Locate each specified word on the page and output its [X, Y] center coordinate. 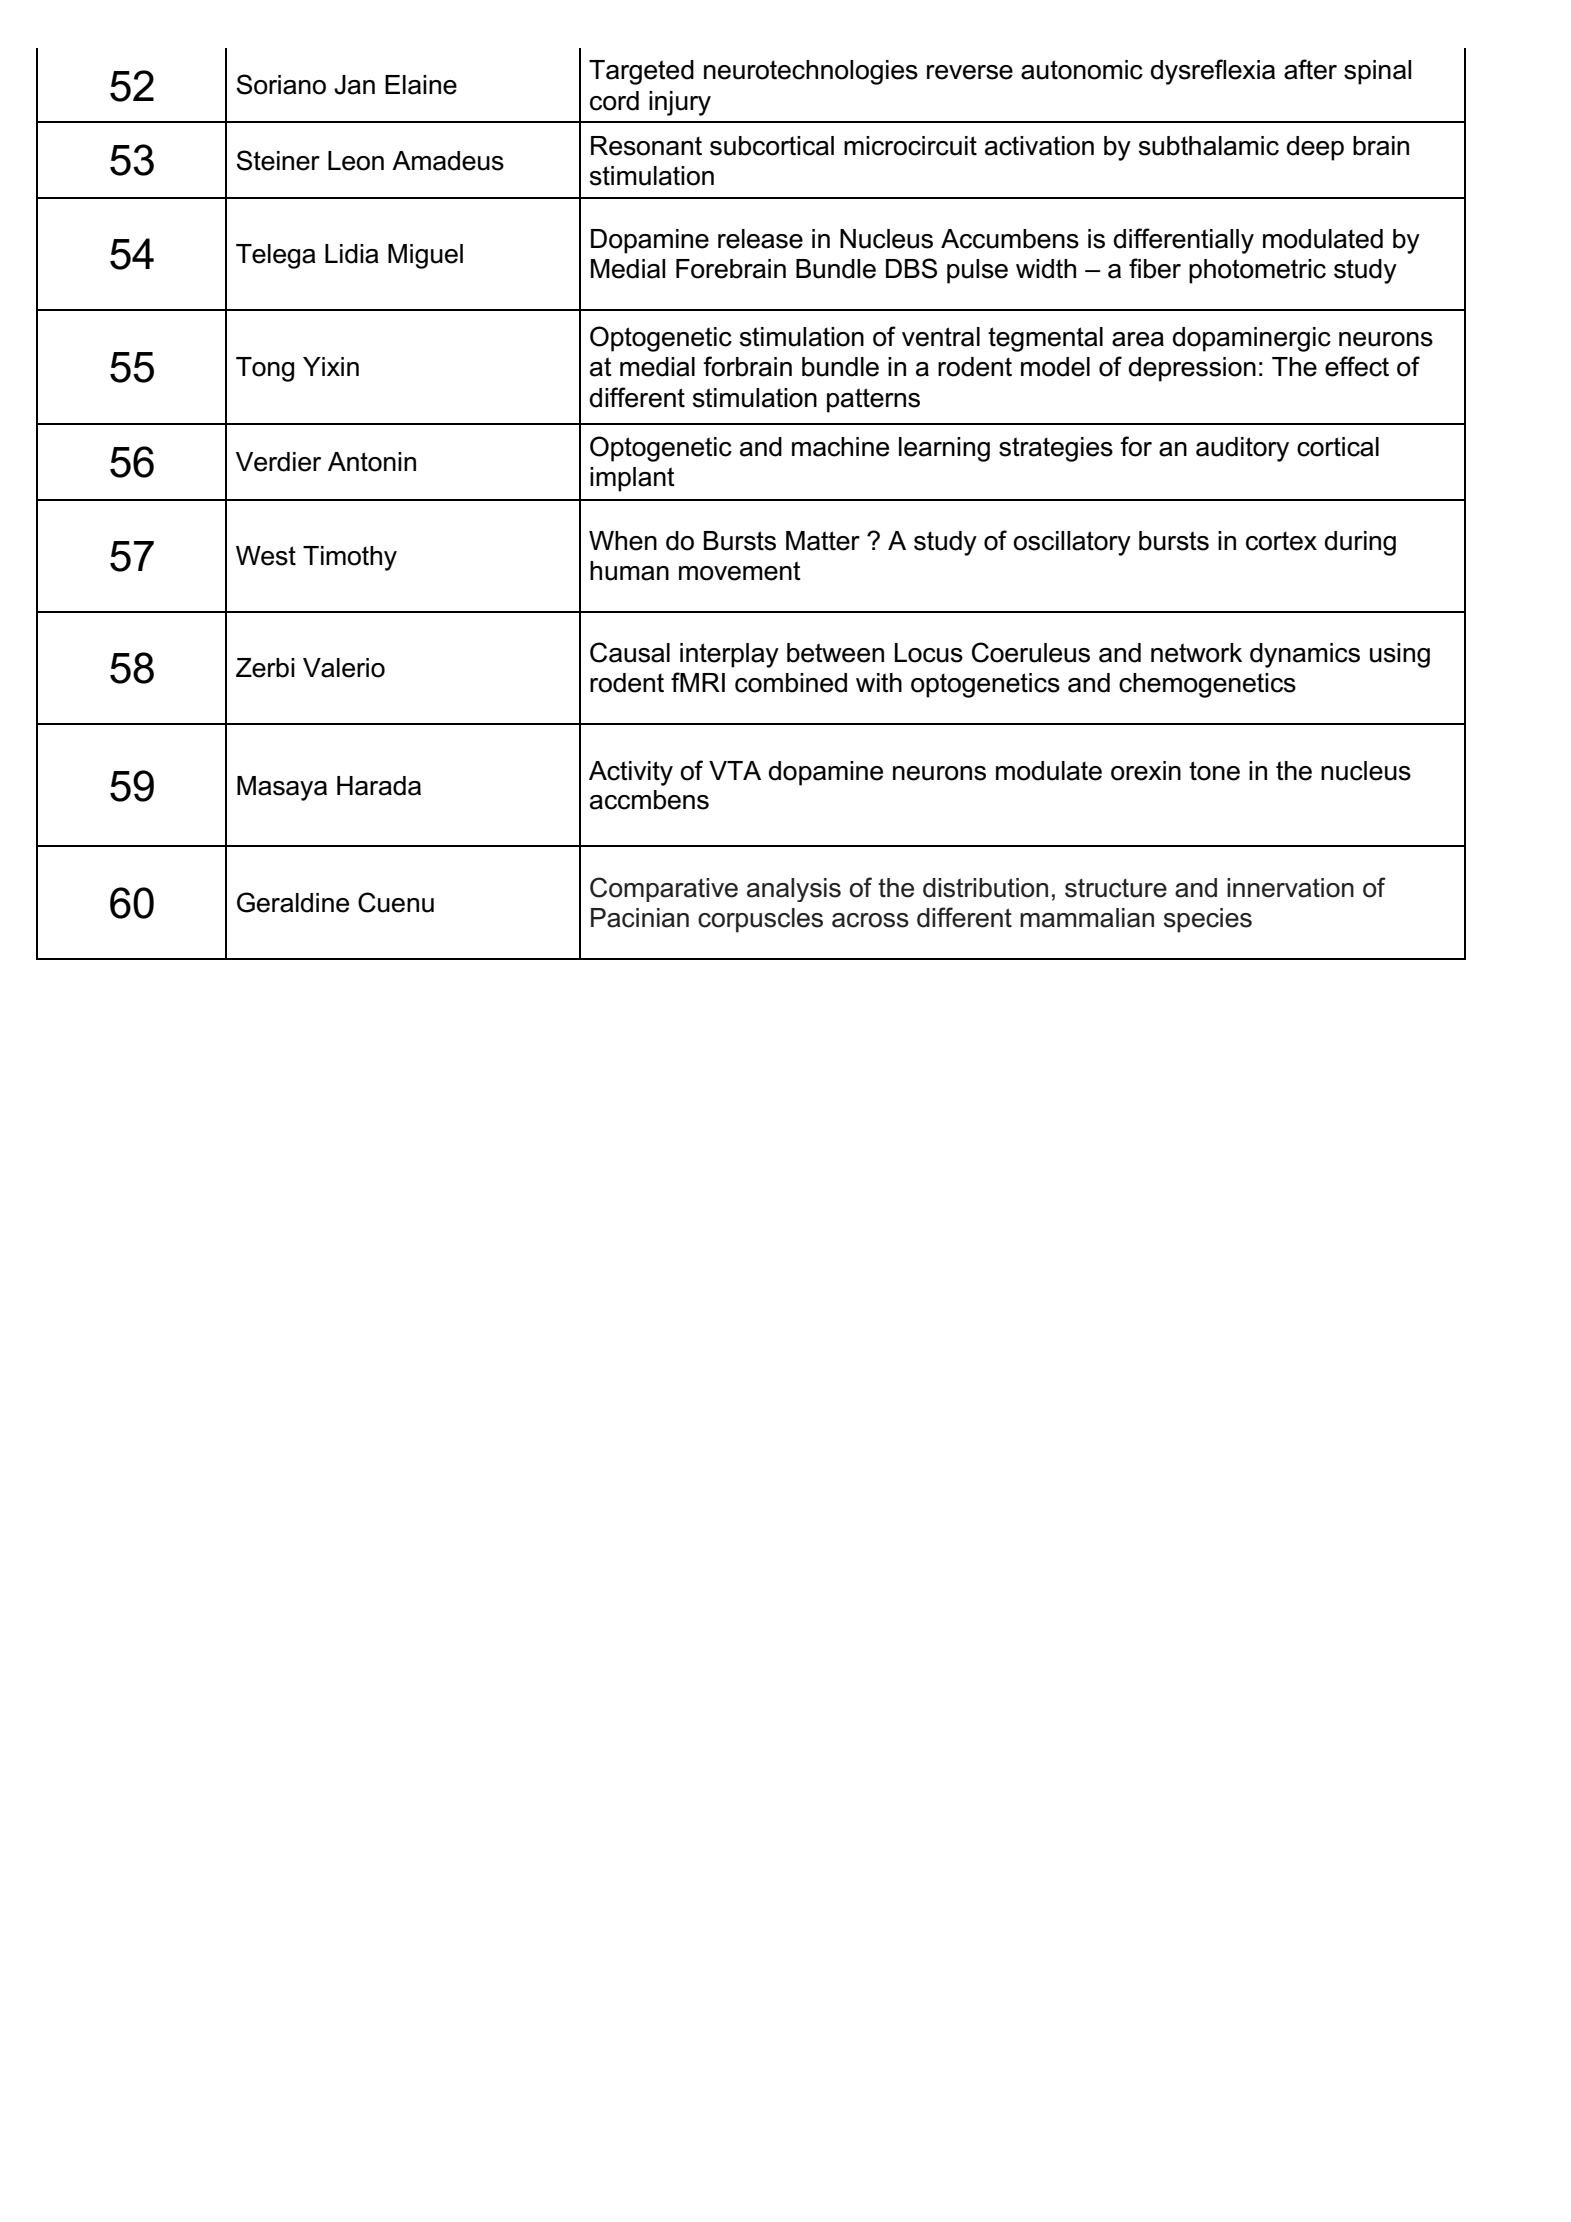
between [835, 653]
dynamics [1305, 655]
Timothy [350, 558]
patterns [873, 400]
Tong [265, 369]
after [1310, 69]
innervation [1290, 888]
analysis [794, 890]
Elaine [421, 85]
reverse [970, 72]
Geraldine [293, 902]
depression [1192, 369]
